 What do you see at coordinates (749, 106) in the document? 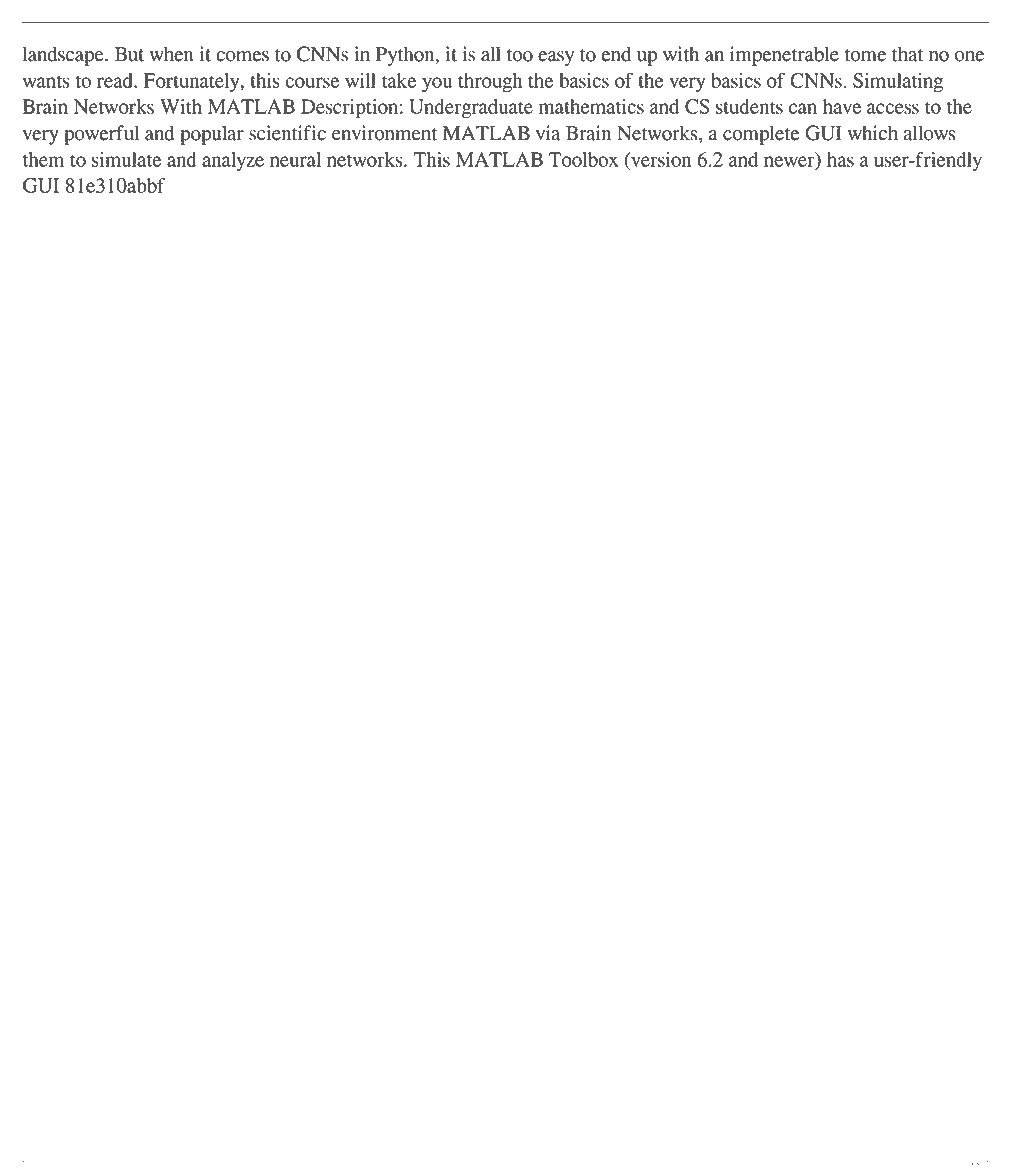
I see `students` at bounding box center [749, 106].
